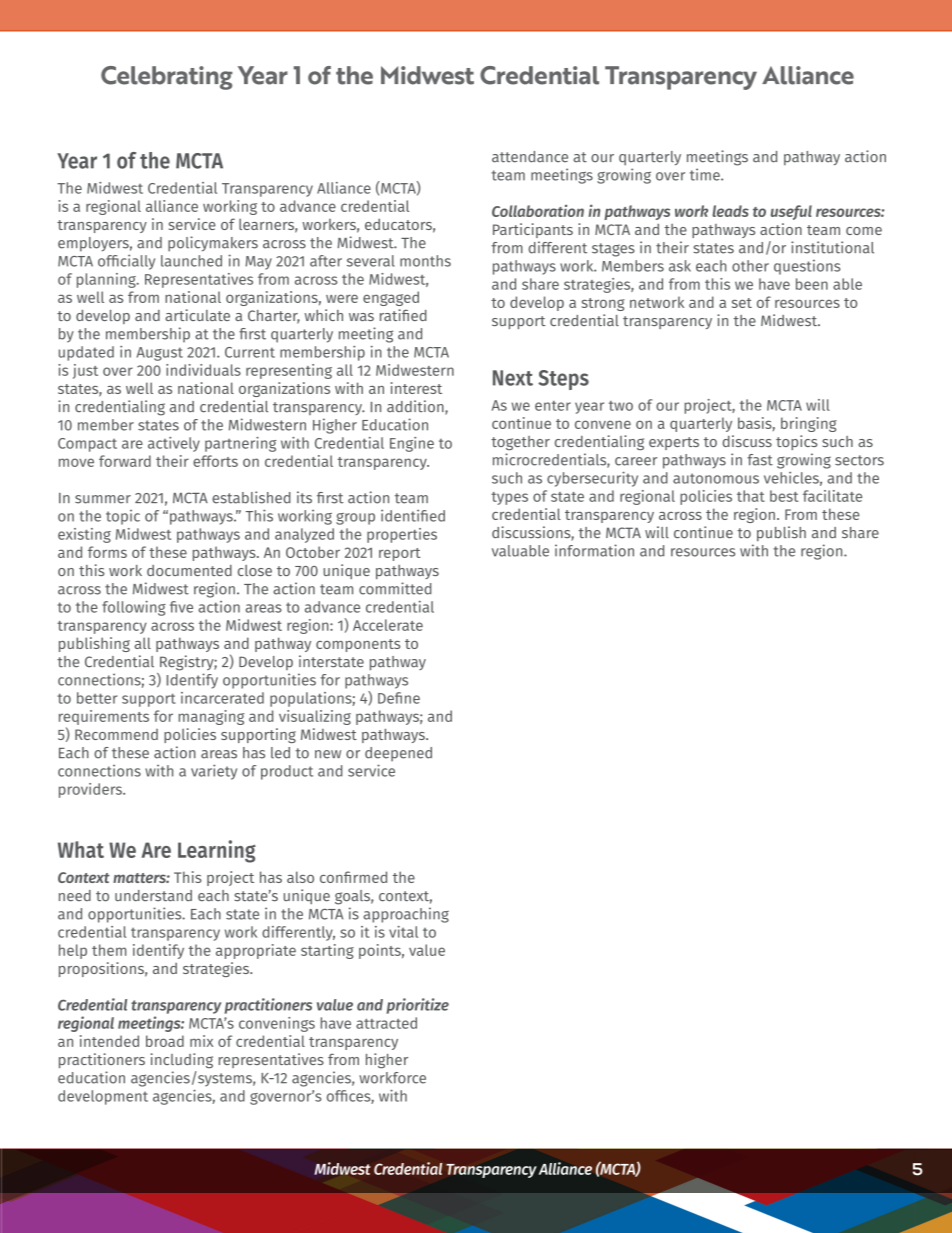  What do you see at coordinates (530, 157) in the page?
I see `attendance` at bounding box center [530, 157].
